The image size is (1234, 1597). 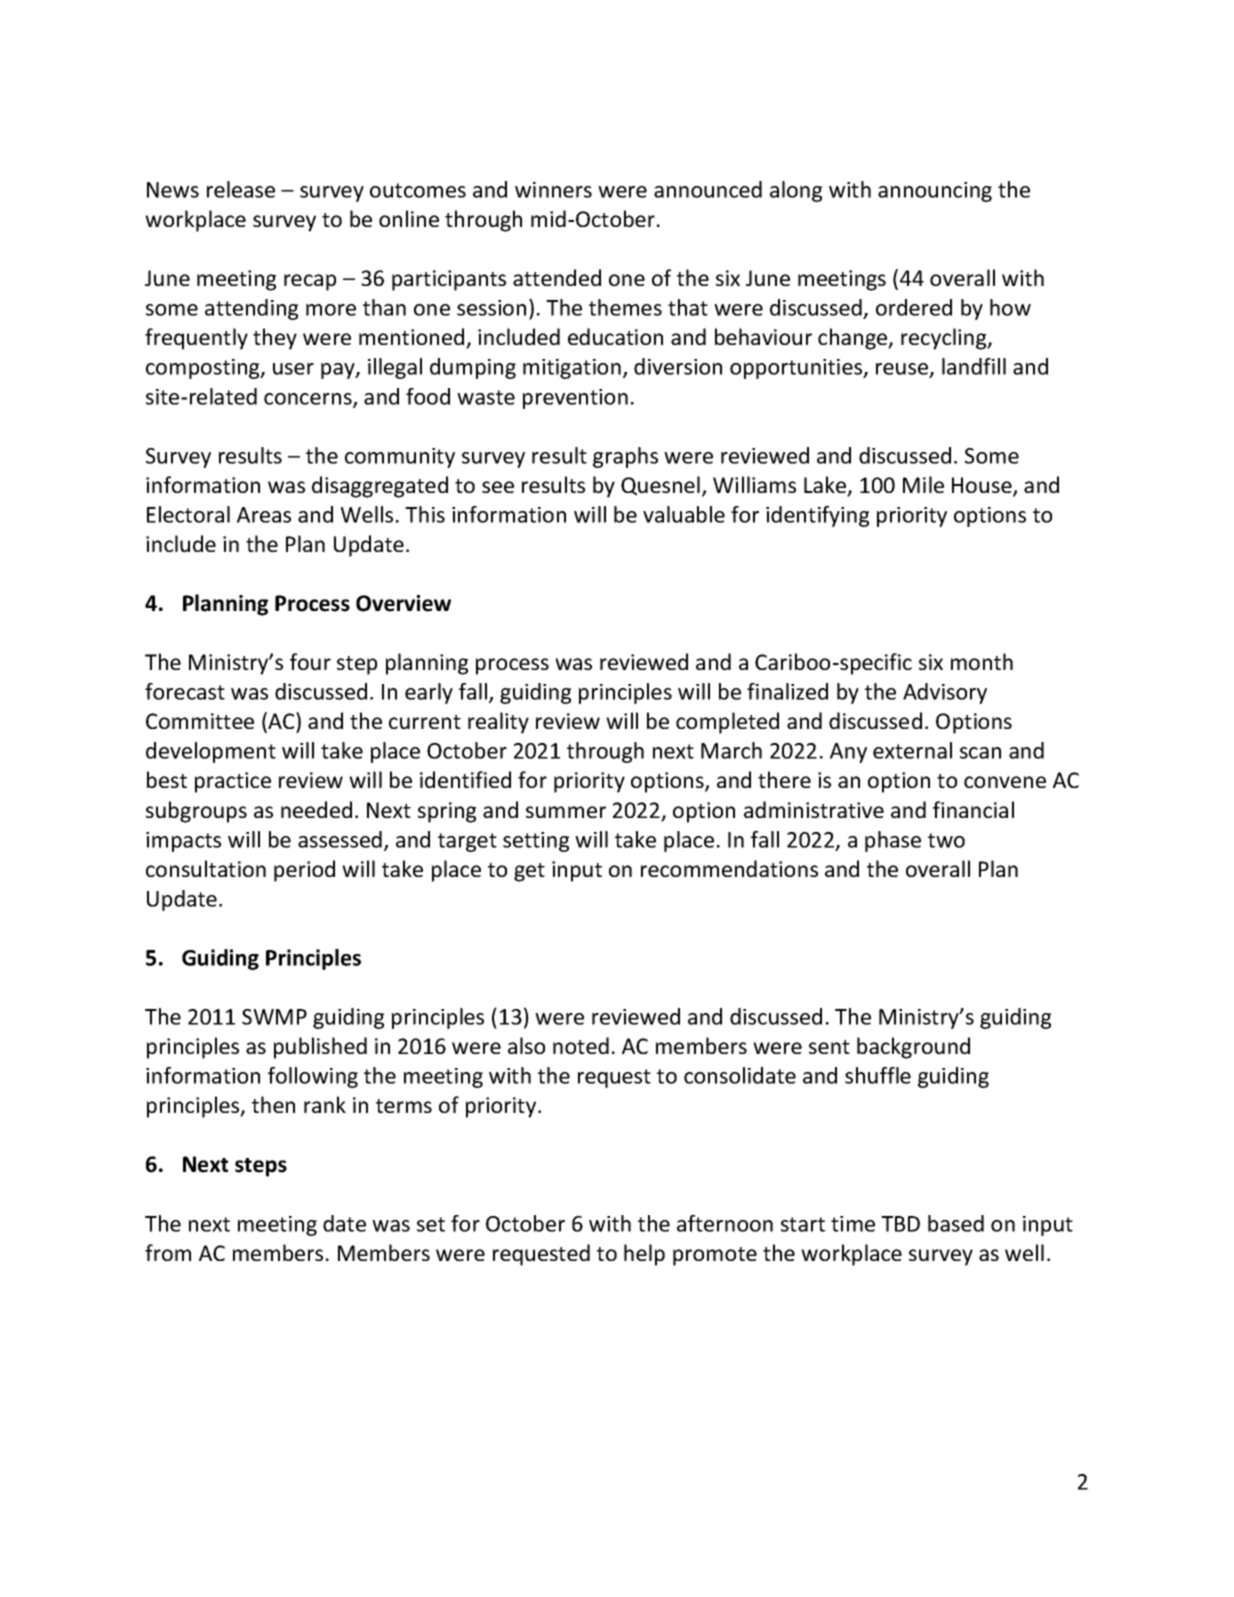 What do you see at coordinates (581, 1045) in the page?
I see `noted` at bounding box center [581, 1045].
